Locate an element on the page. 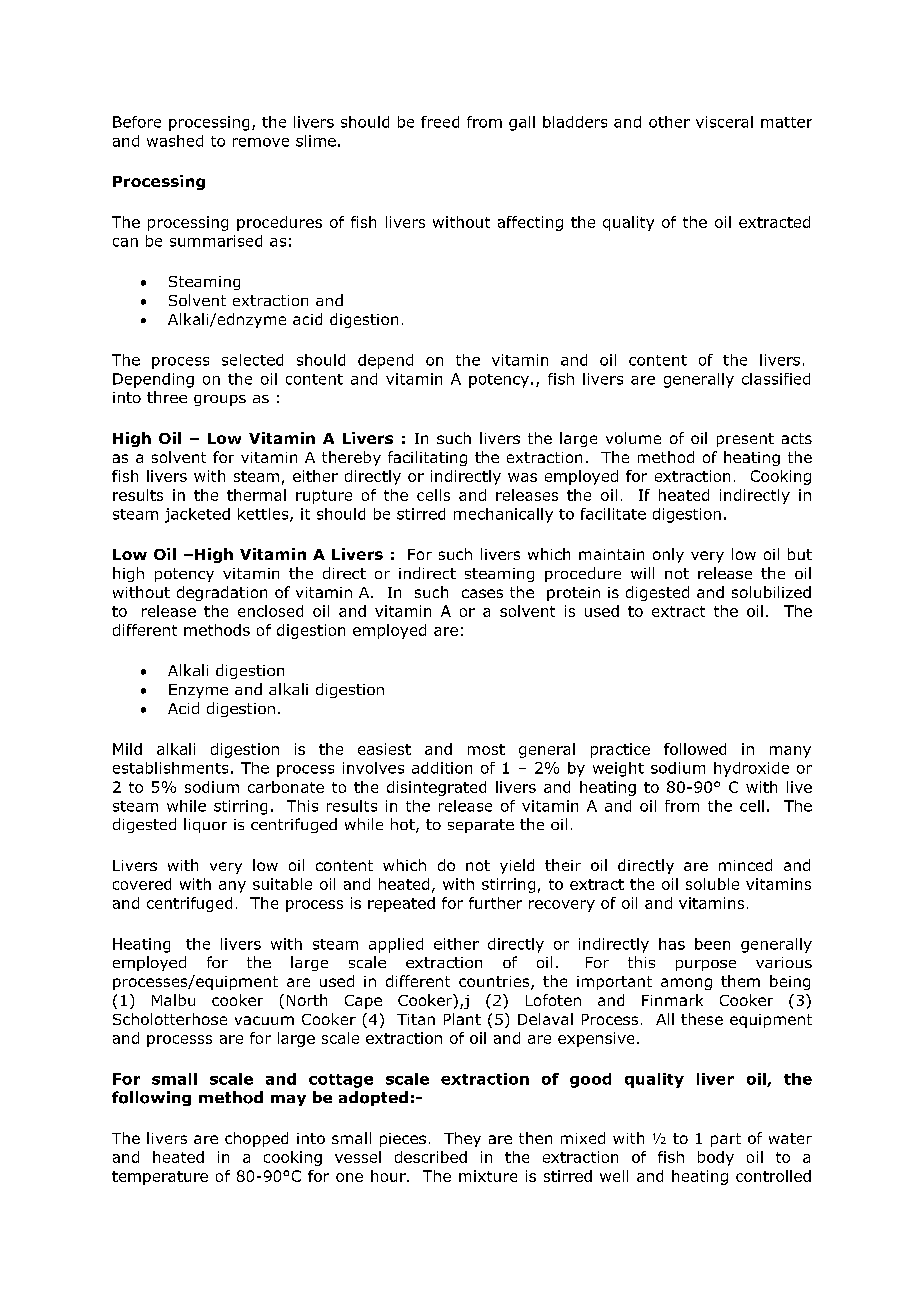  chopped is located at coordinates (256, 1139).
